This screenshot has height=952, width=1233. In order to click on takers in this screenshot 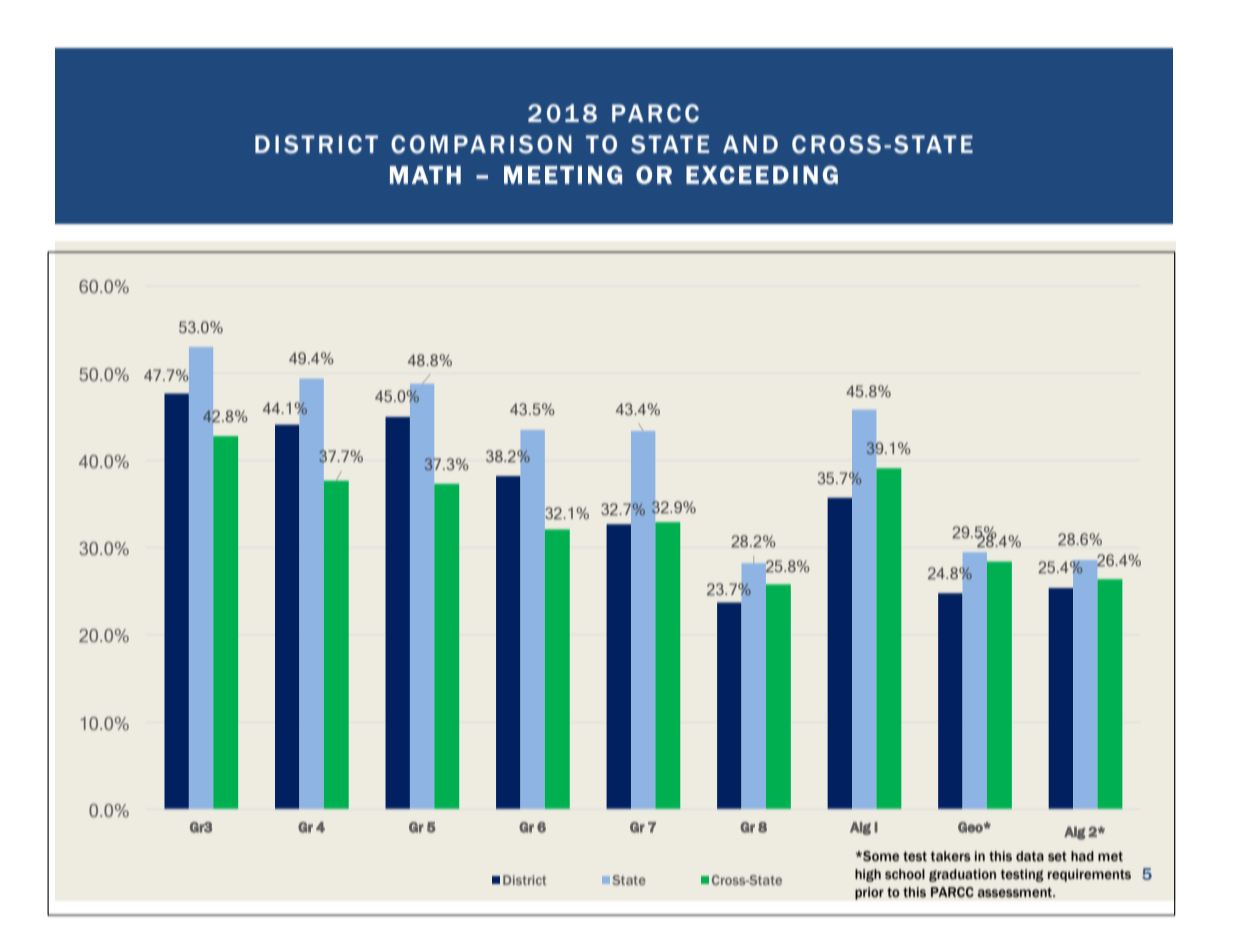, I will do `click(950, 856)`.
